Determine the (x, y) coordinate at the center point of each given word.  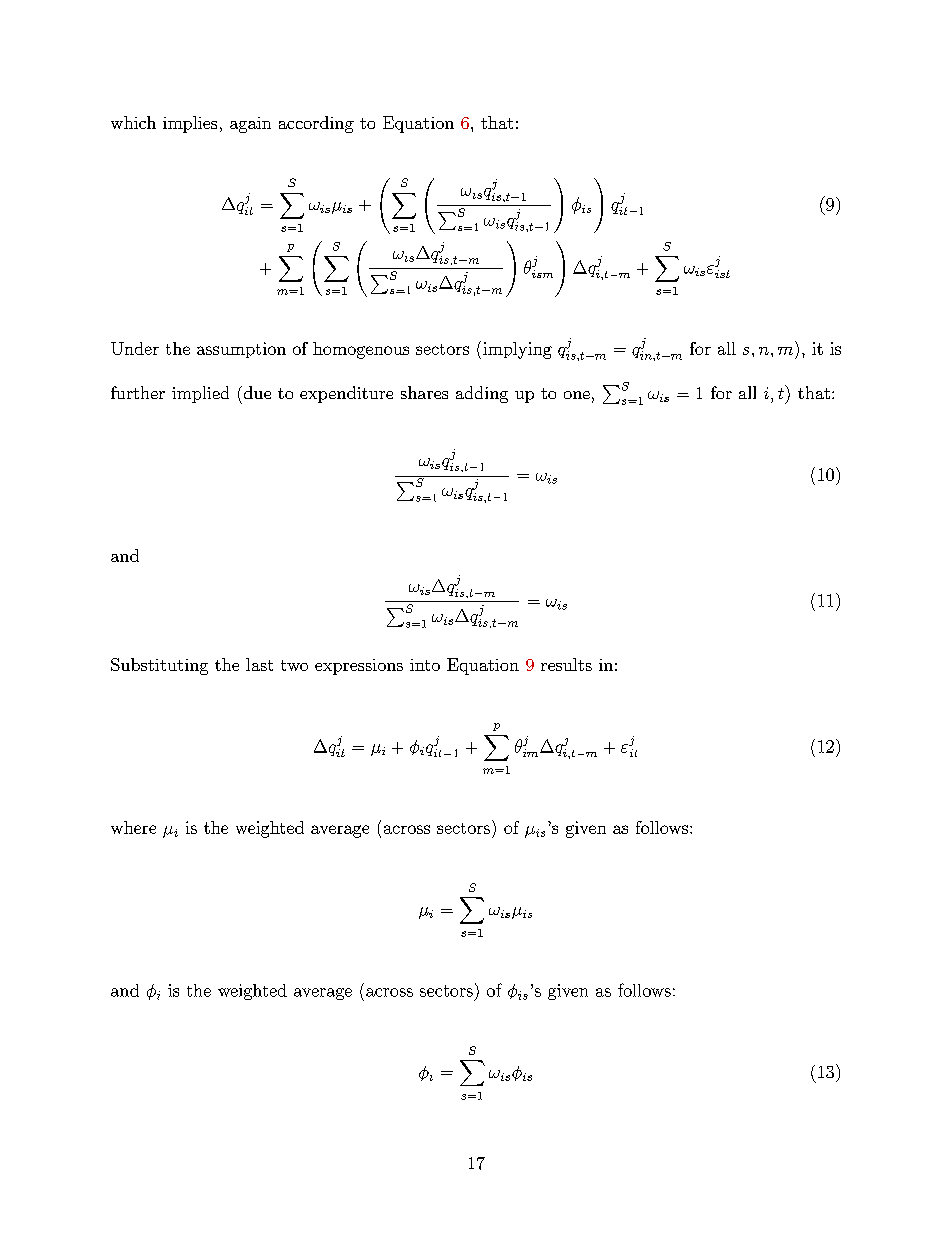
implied (200, 394)
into (425, 665)
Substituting (159, 666)
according (316, 124)
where (133, 827)
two (294, 665)
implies (190, 124)
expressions (359, 667)
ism (541, 272)
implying (517, 350)
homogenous (361, 350)
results (566, 664)
